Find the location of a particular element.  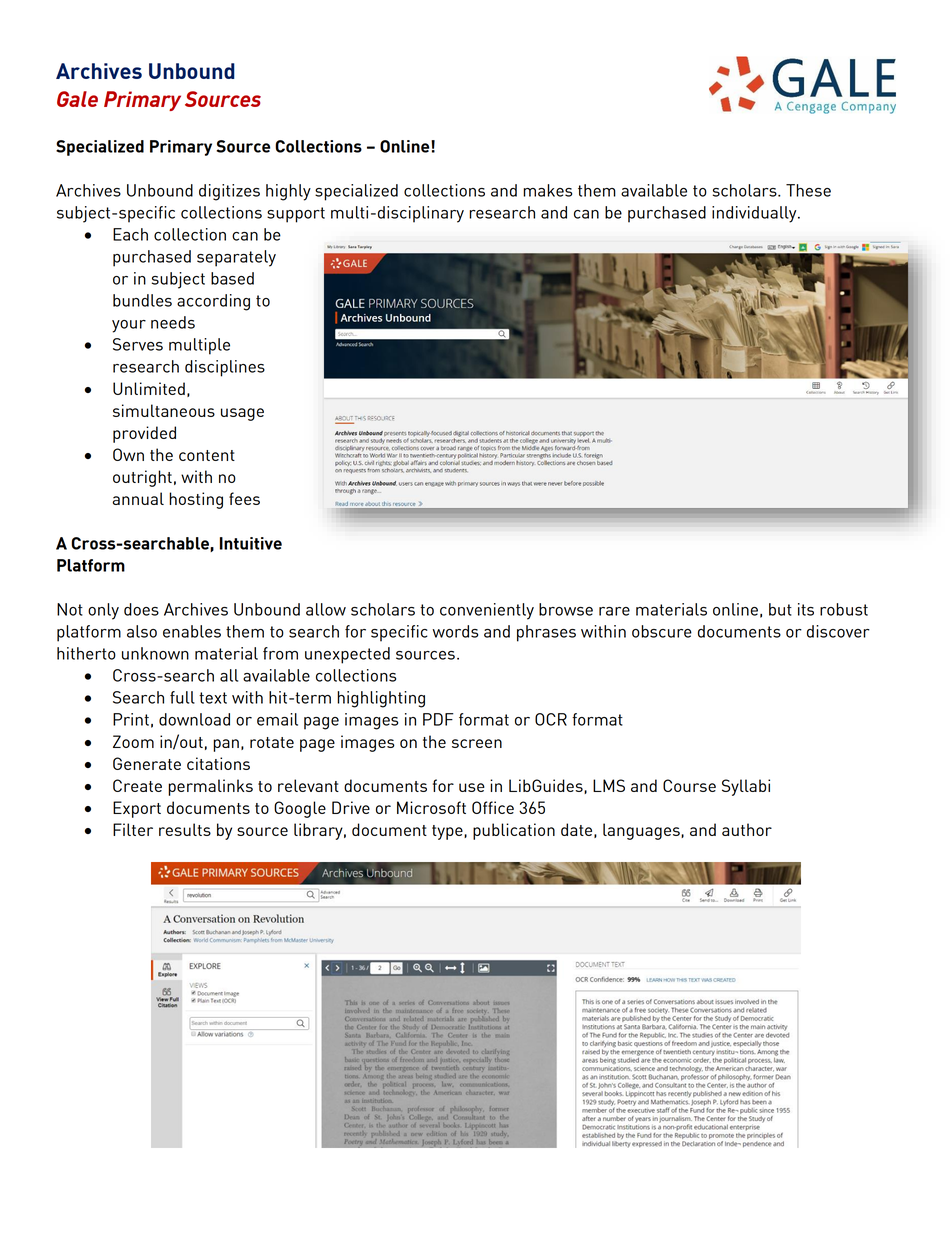

disciplines is located at coordinates (225, 368).
